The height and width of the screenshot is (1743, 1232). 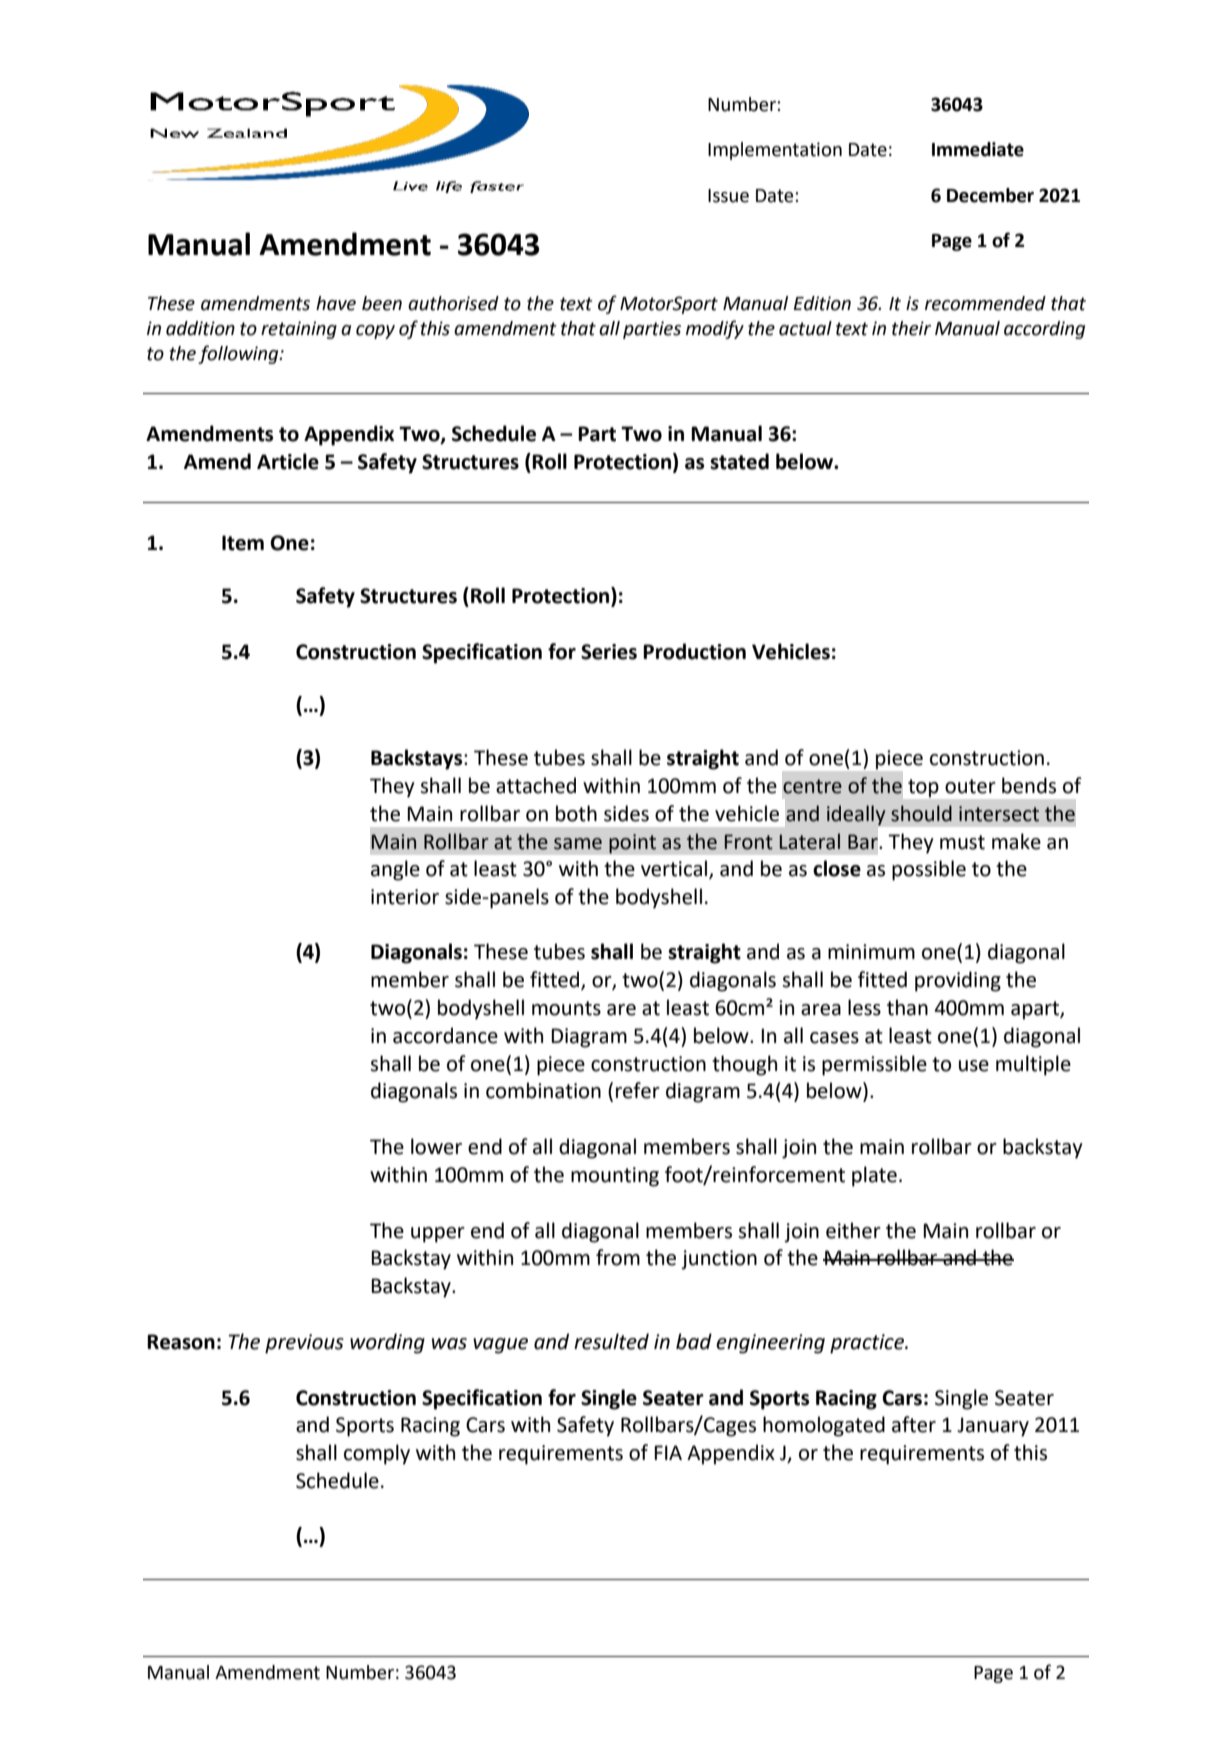 What do you see at coordinates (921, 813) in the screenshot?
I see `should` at bounding box center [921, 813].
